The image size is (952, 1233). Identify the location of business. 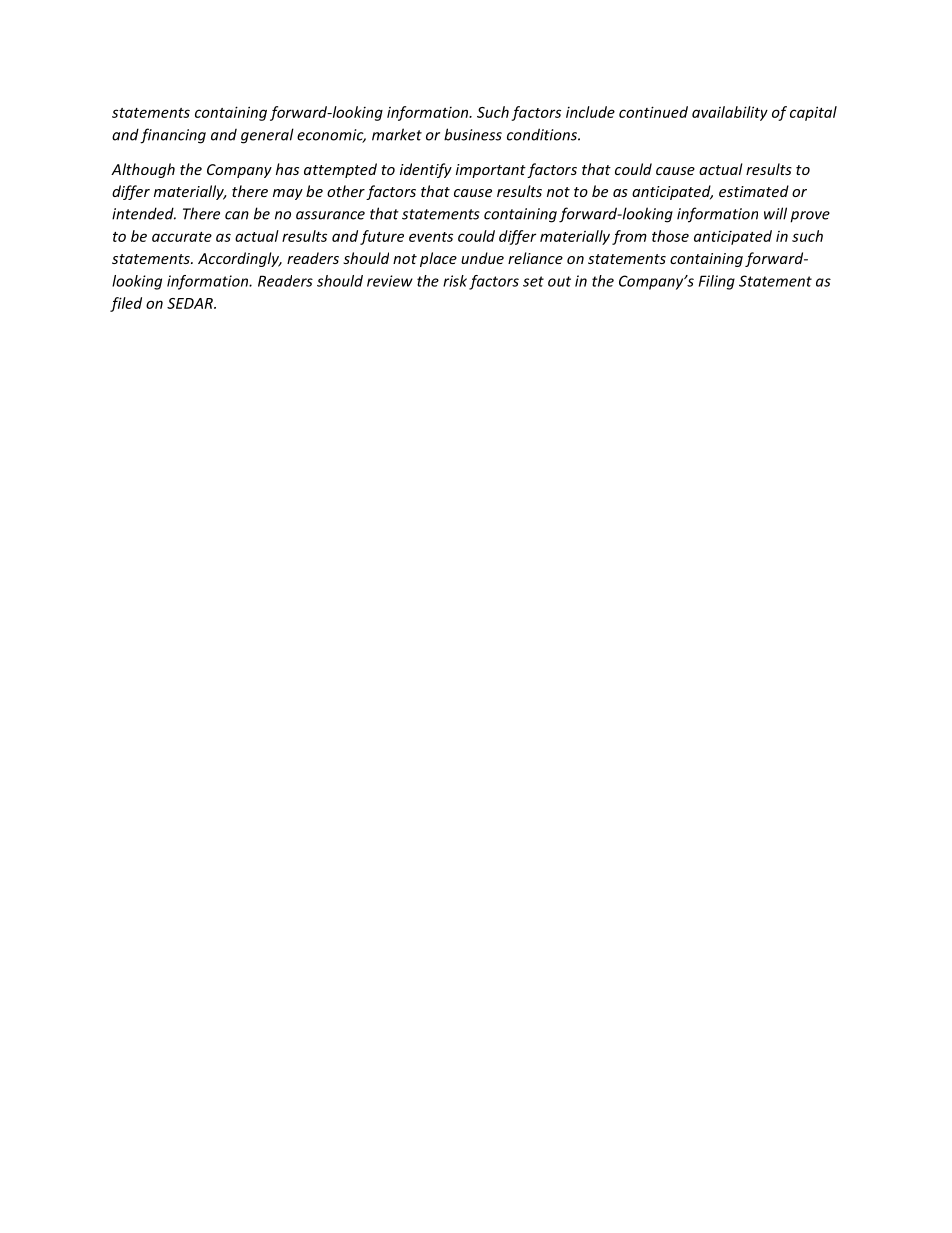
(473, 134).
